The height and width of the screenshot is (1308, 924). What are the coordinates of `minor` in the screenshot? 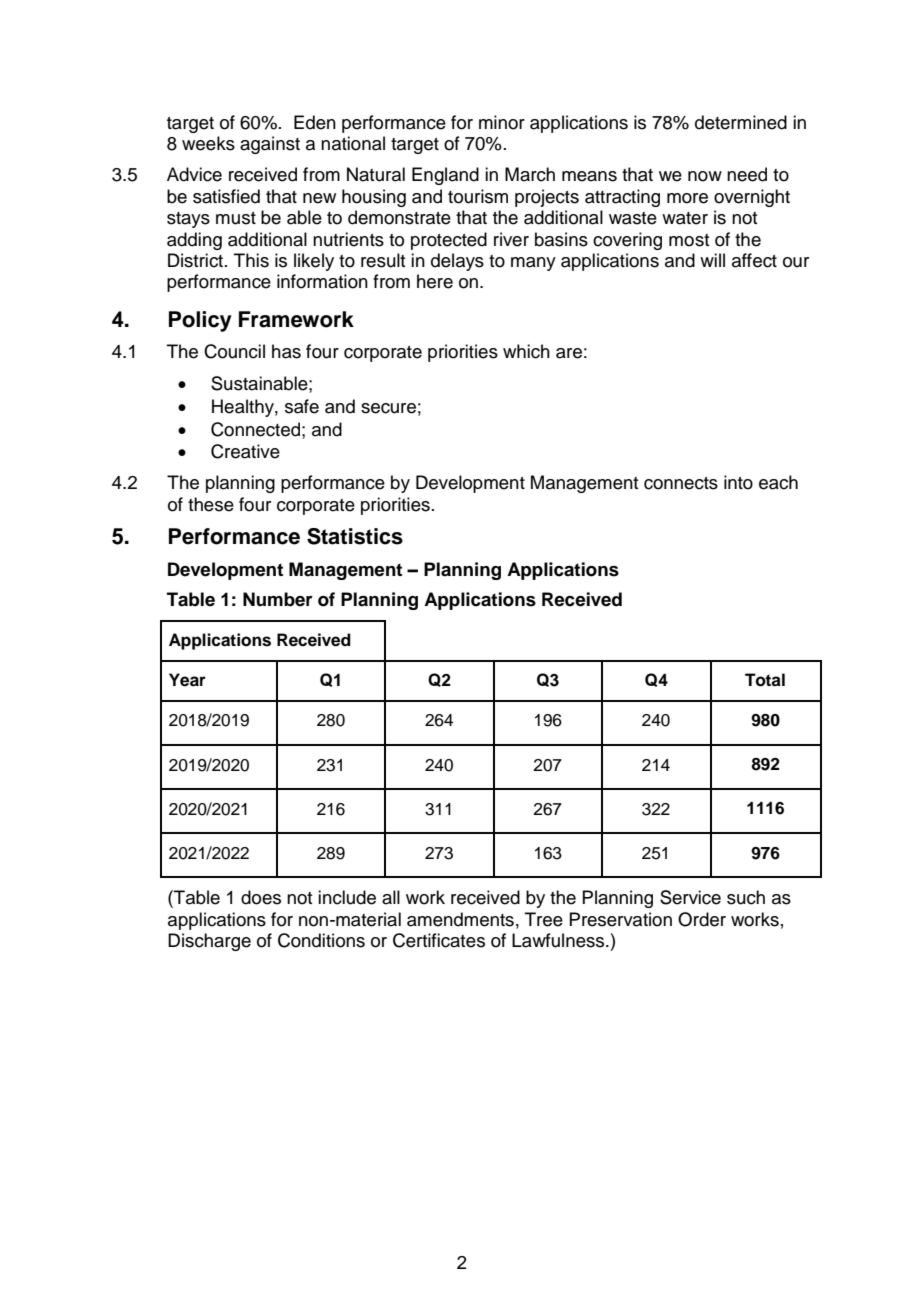 It's located at (502, 122).
